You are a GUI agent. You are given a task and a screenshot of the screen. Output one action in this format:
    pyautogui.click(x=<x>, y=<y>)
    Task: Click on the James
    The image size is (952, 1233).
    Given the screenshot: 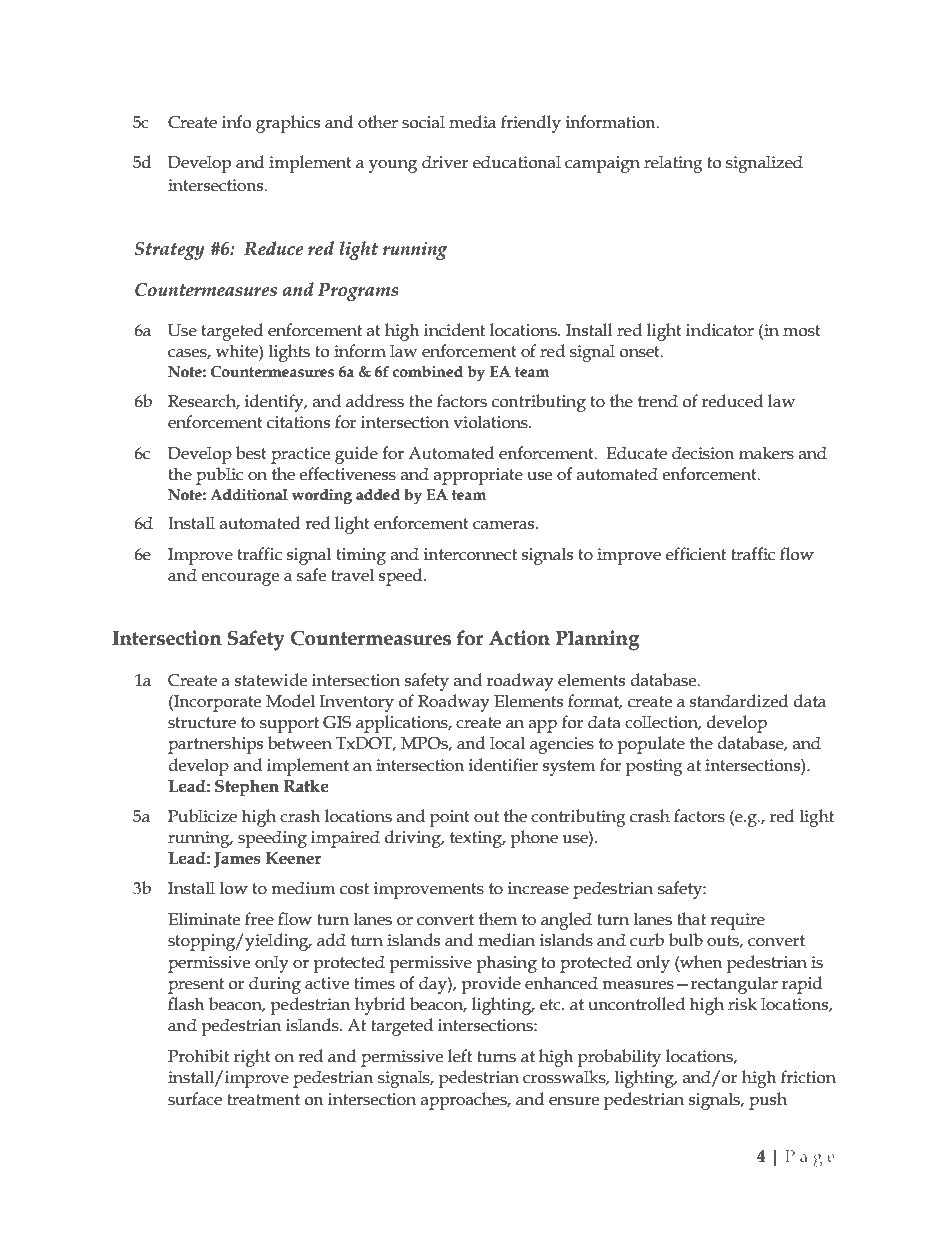 What is the action you would take?
    pyautogui.click(x=237, y=860)
